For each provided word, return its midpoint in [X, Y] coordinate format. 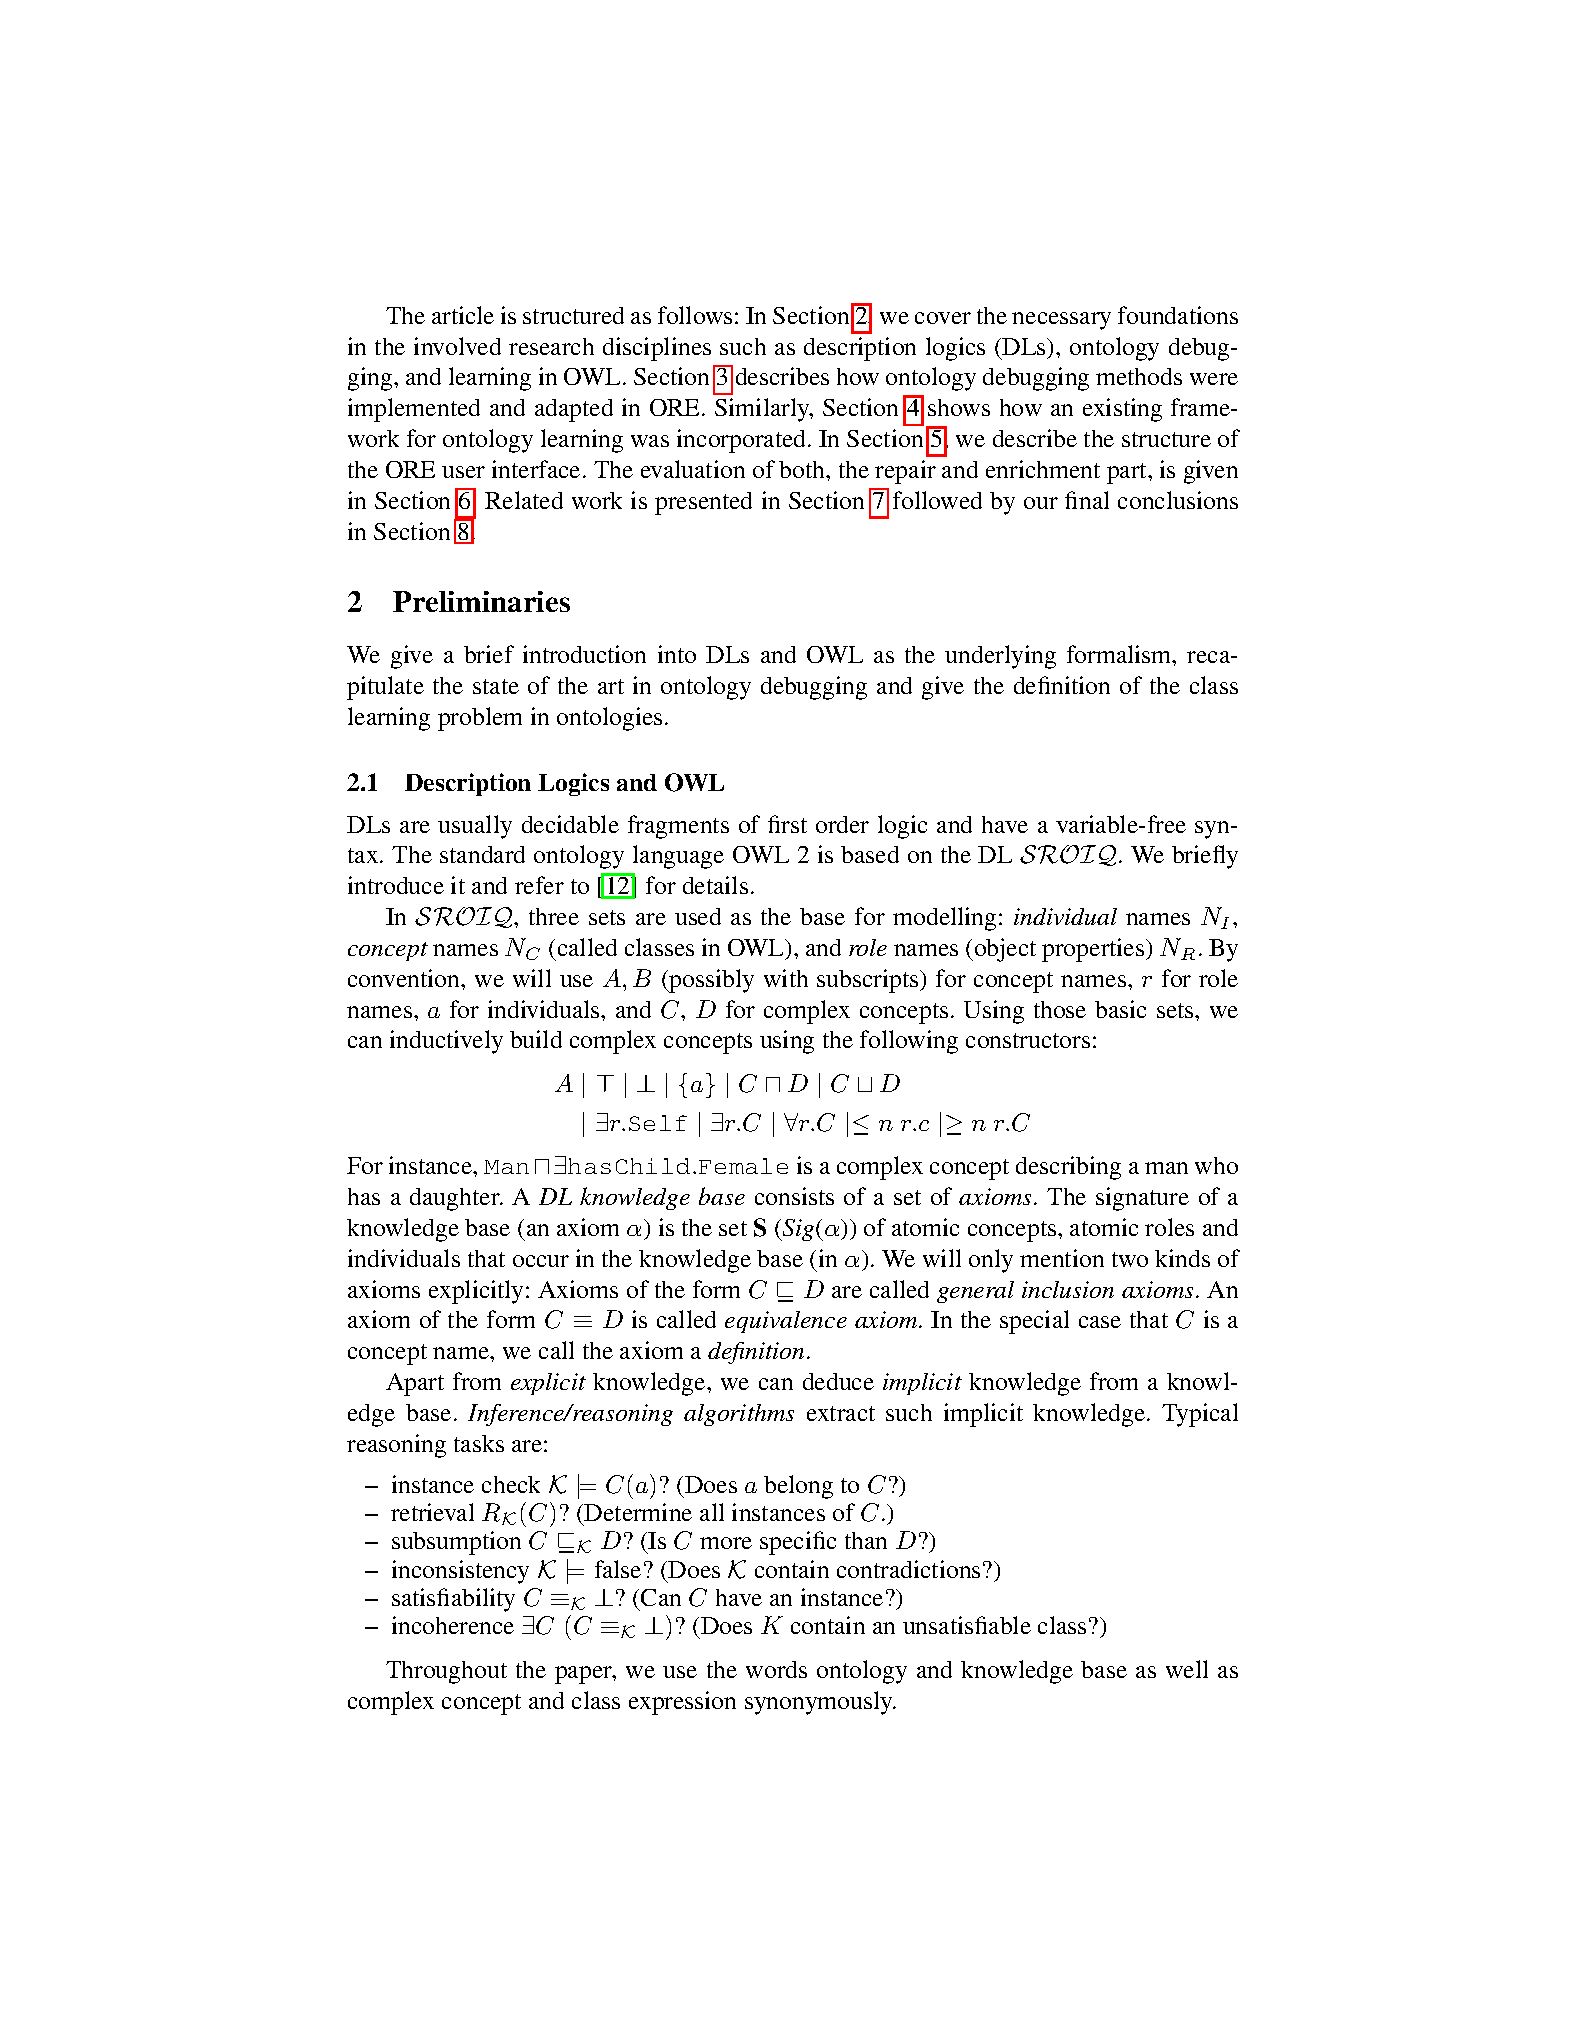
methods [1139, 376]
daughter [456, 1199]
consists [794, 1196]
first [787, 824]
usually [475, 827]
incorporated [743, 441]
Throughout [446, 1672]
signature [1142, 1199]
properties [1094, 950]
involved [457, 346]
